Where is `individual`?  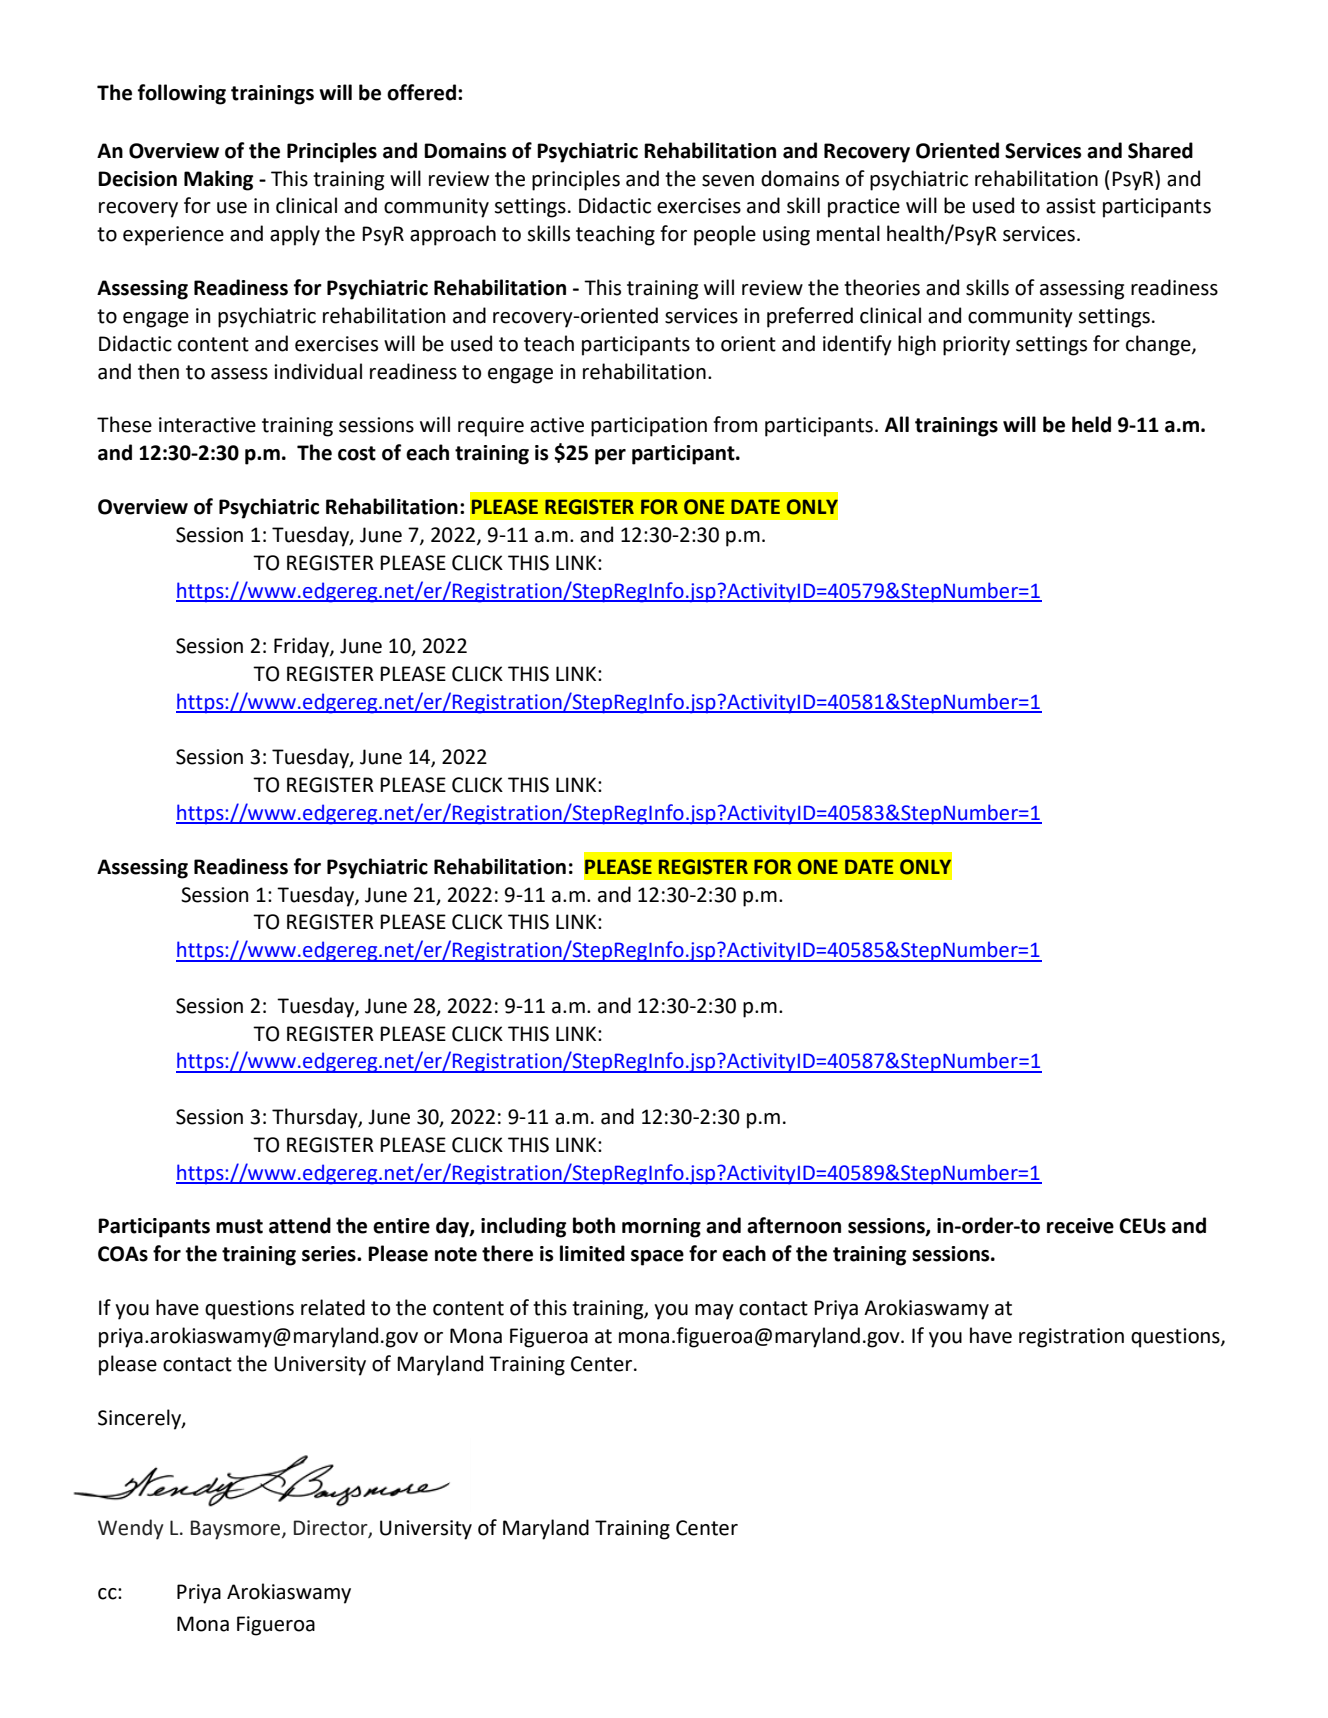
individual is located at coordinates (318, 371).
